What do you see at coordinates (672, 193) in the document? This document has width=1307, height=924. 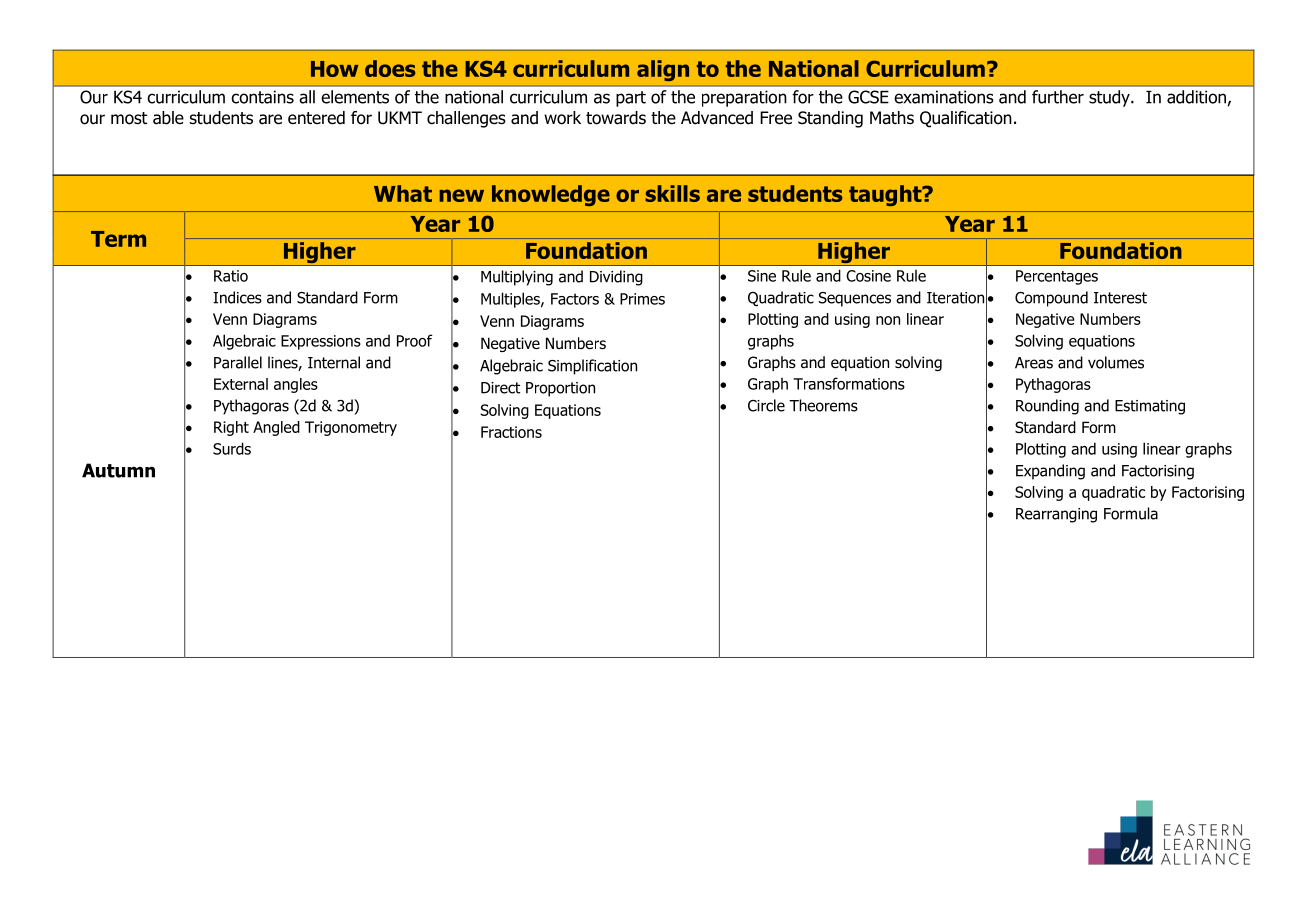 I see `skills` at bounding box center [672, 193].
